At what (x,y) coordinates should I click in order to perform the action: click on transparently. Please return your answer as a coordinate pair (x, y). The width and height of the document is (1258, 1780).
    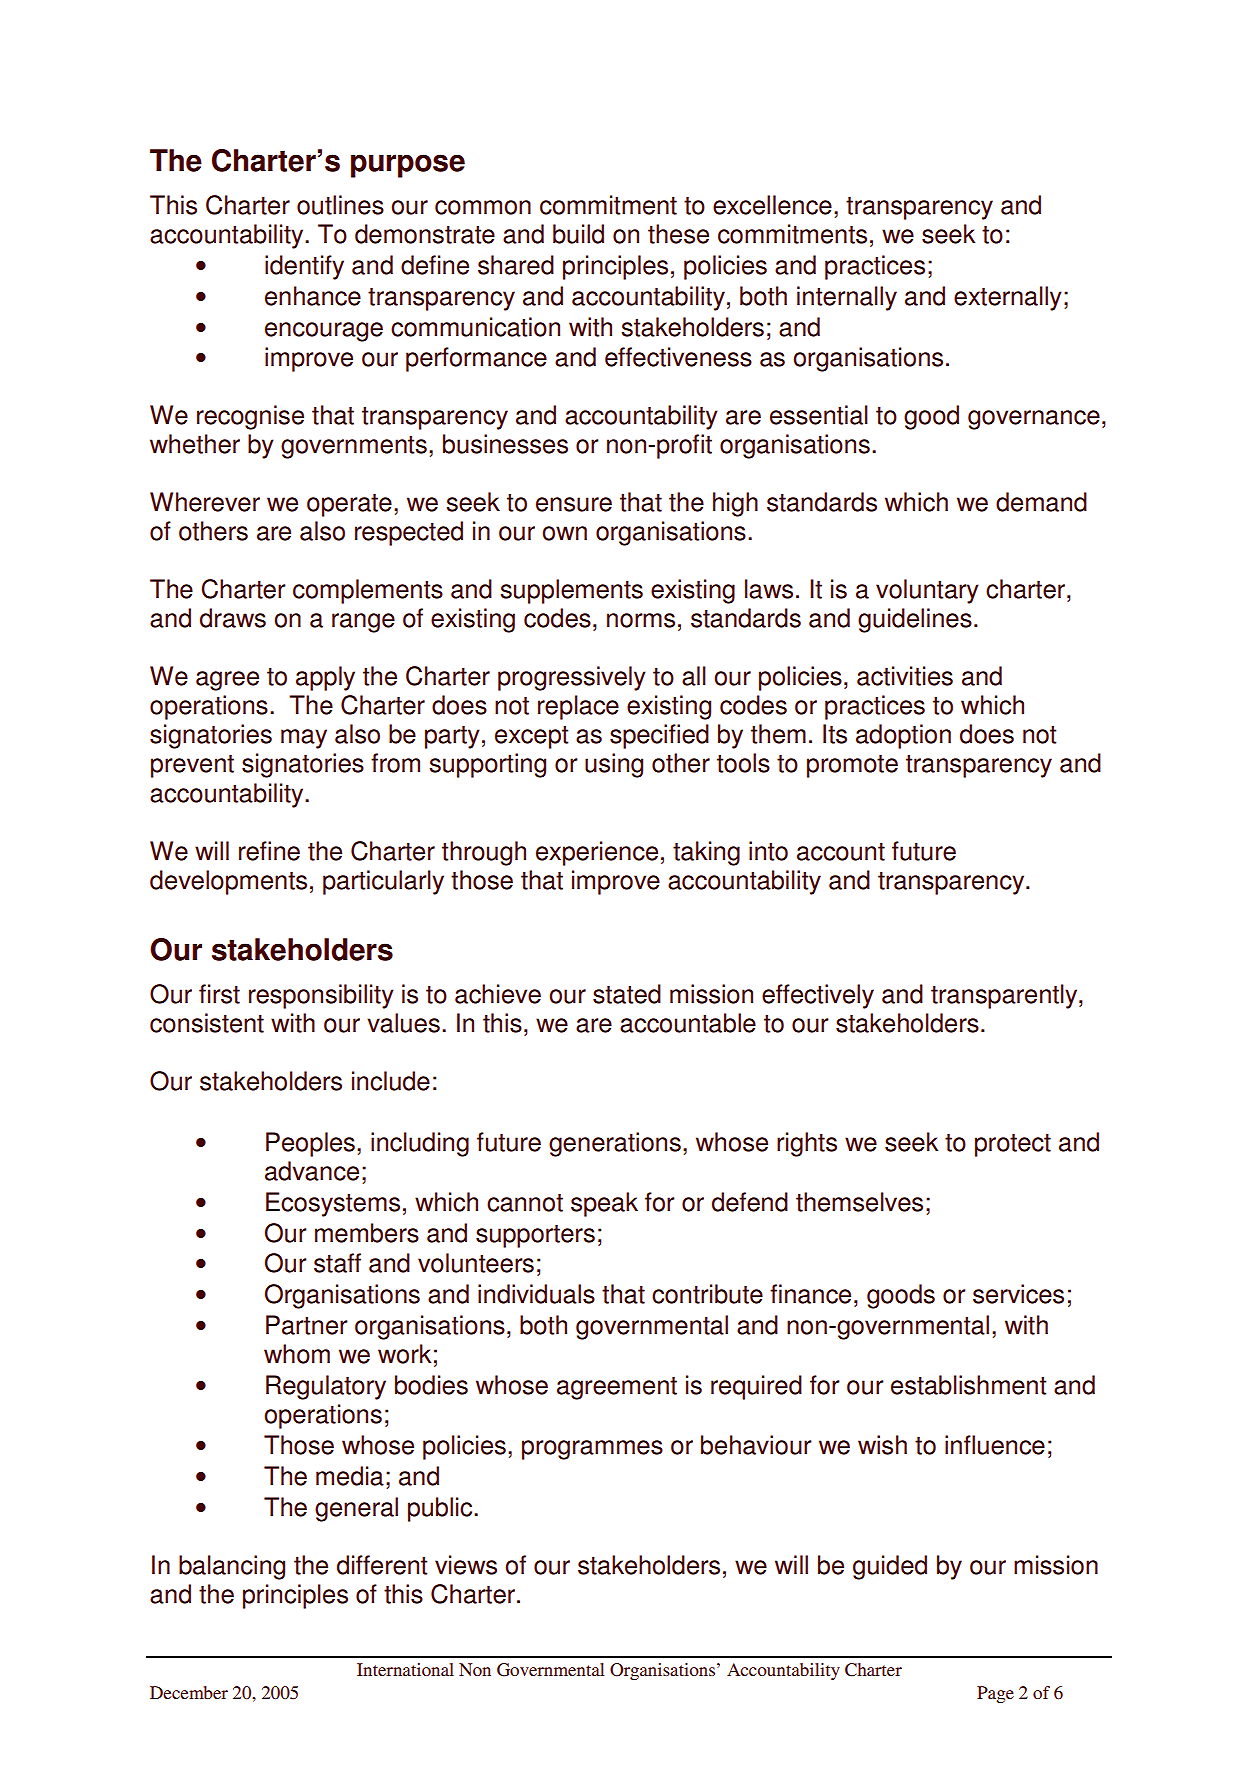
    Looking at the image, I should click on (1005, 996).
